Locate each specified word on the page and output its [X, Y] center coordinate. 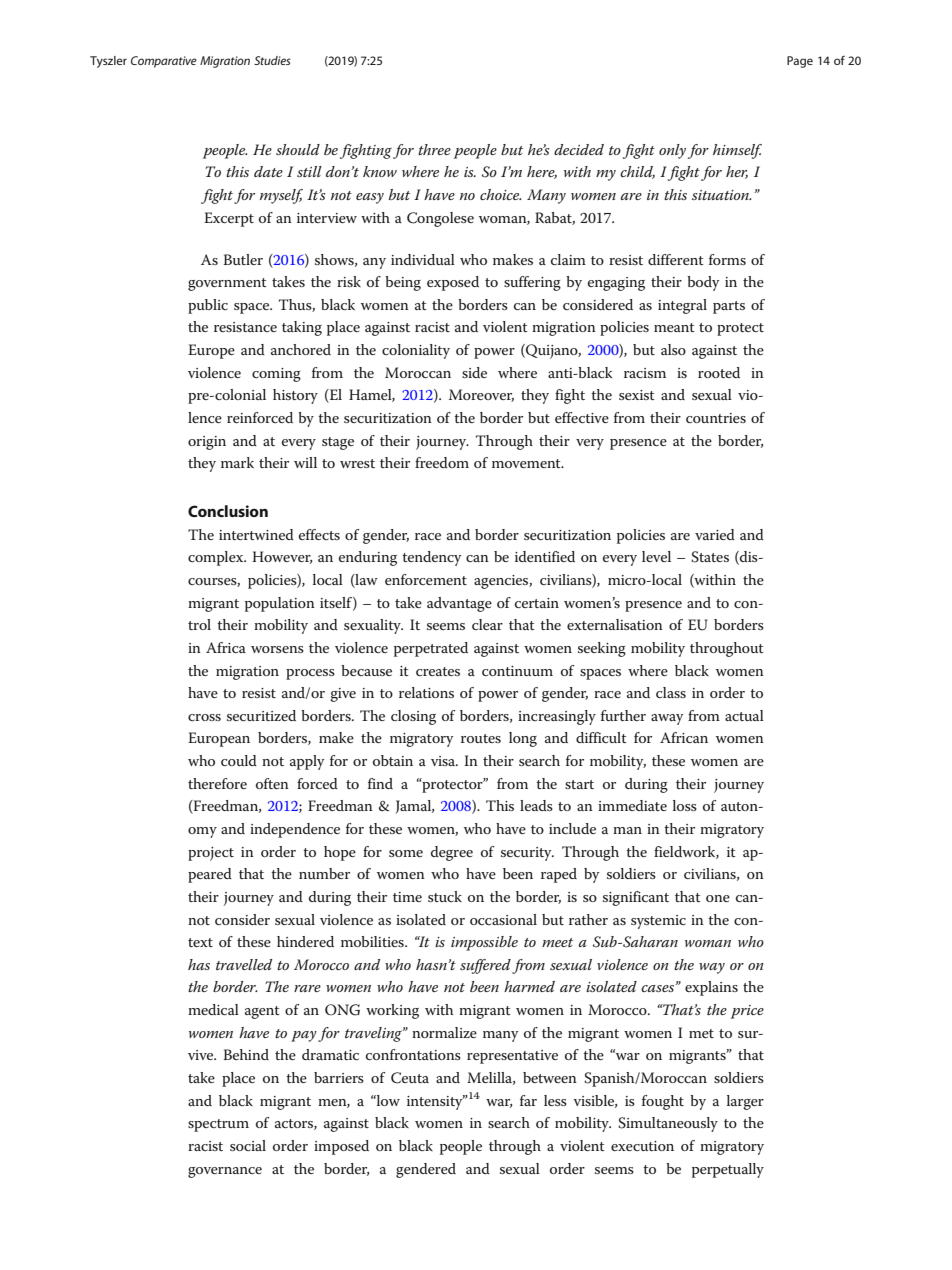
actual [744, 715]
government [227, 284]
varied [715, 534]
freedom [442, 462]
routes [481, 738]
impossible [484, 943]
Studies [272, 60]
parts [729, 307]
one [718, 898]
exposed [453, 283]
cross [204, 717]
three [434, 149]
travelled [244, 964]
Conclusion [228, 511]
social [248, 1145]
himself [737, 151]
